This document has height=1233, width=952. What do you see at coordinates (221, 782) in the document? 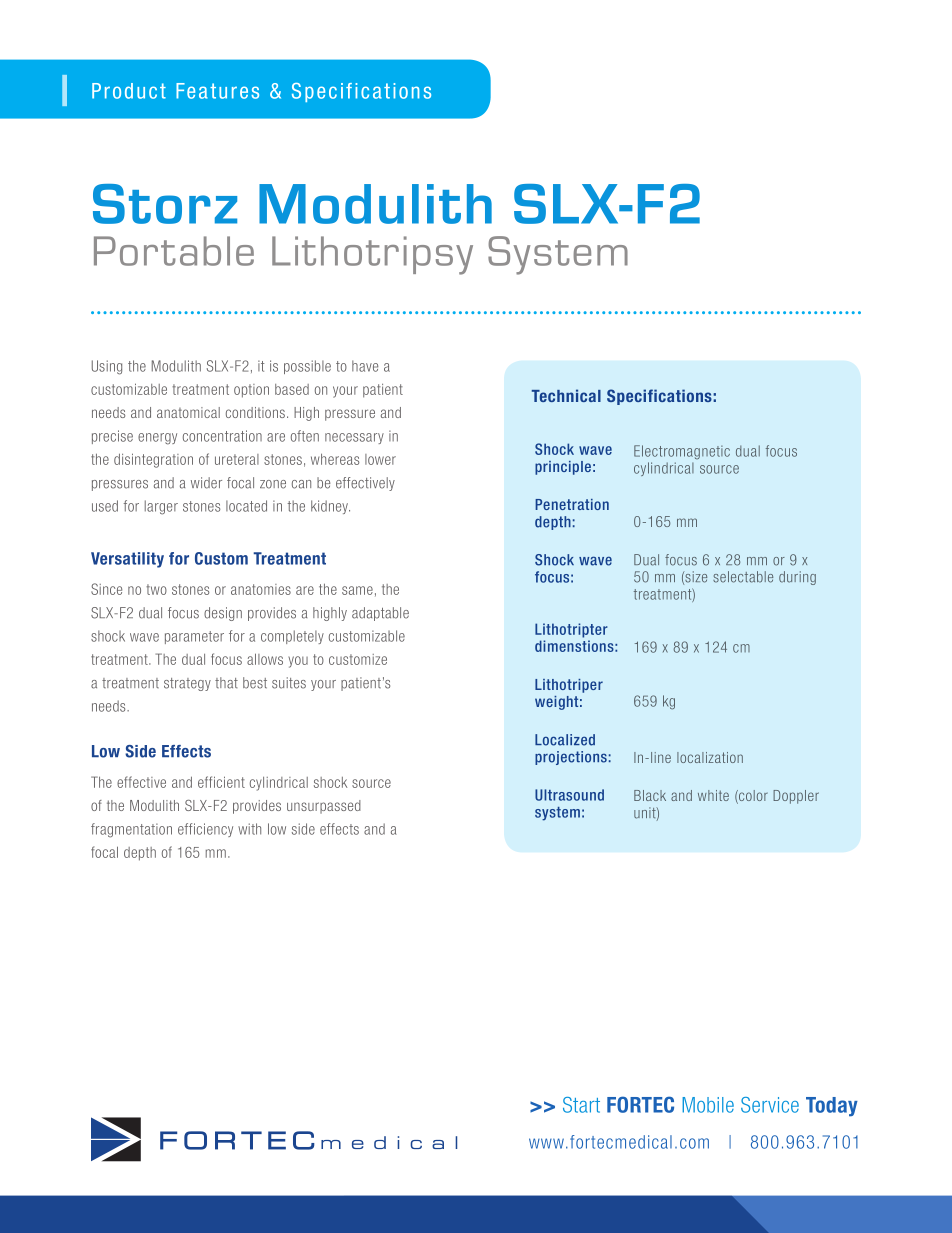
I see `efficient` at bounding box center [221, 782].
